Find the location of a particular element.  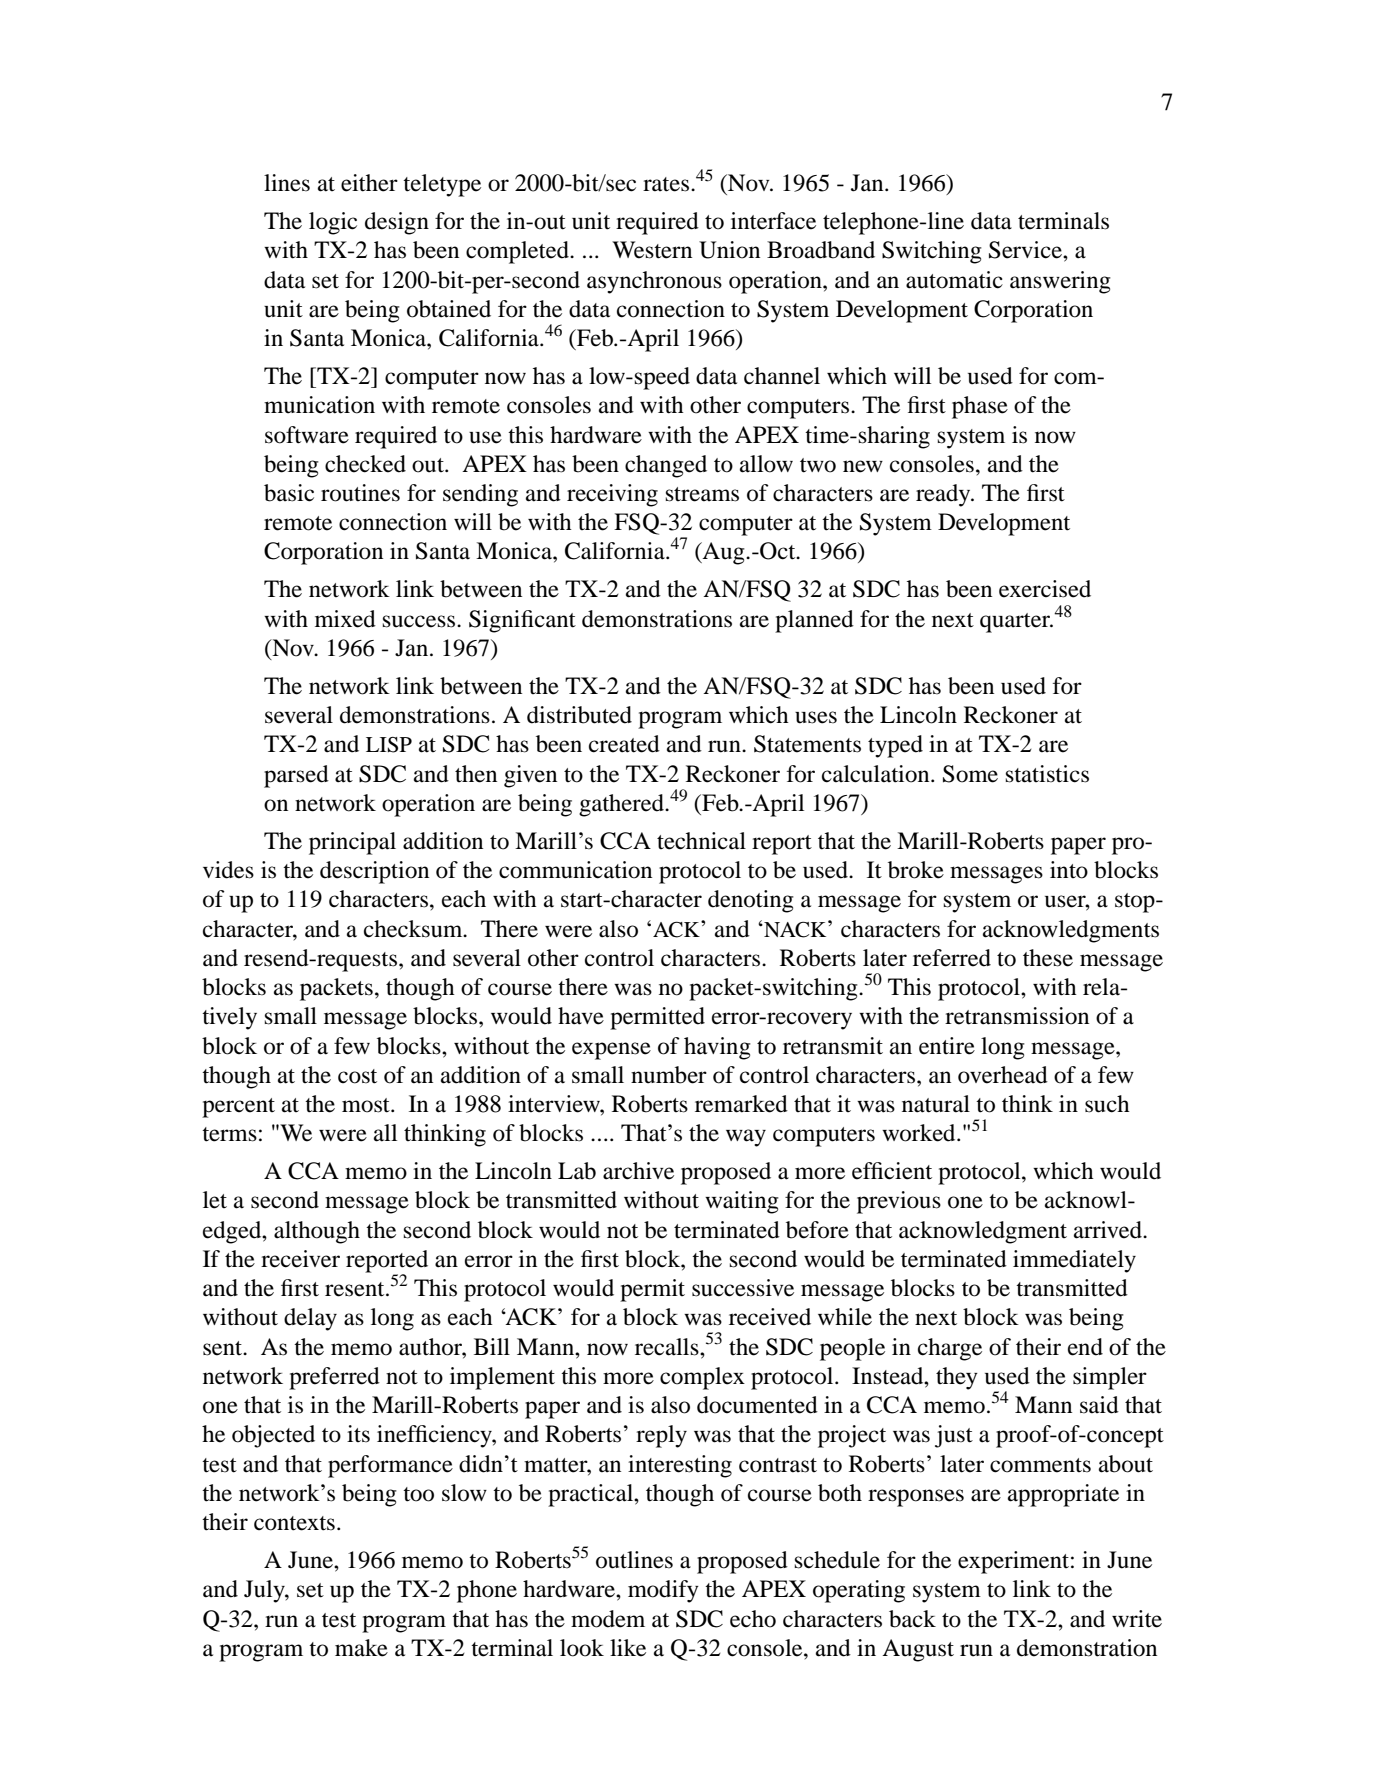

logic is located at coordinates (333, 223).
